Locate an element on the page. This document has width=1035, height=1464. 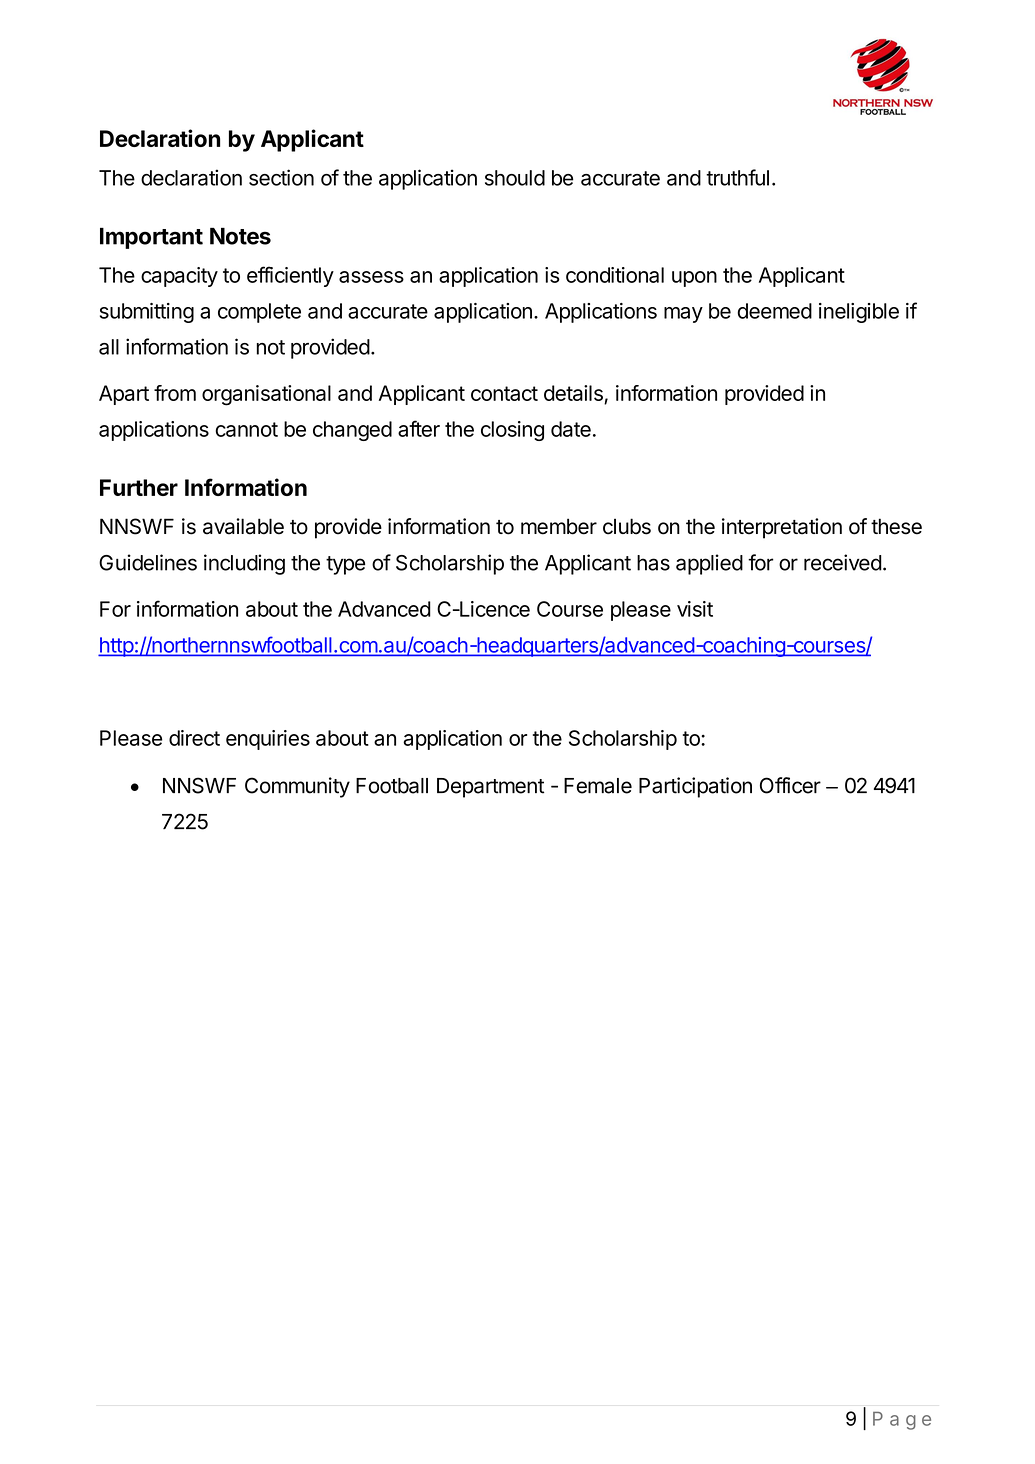
deemed is located at coordinates (774, 311).
